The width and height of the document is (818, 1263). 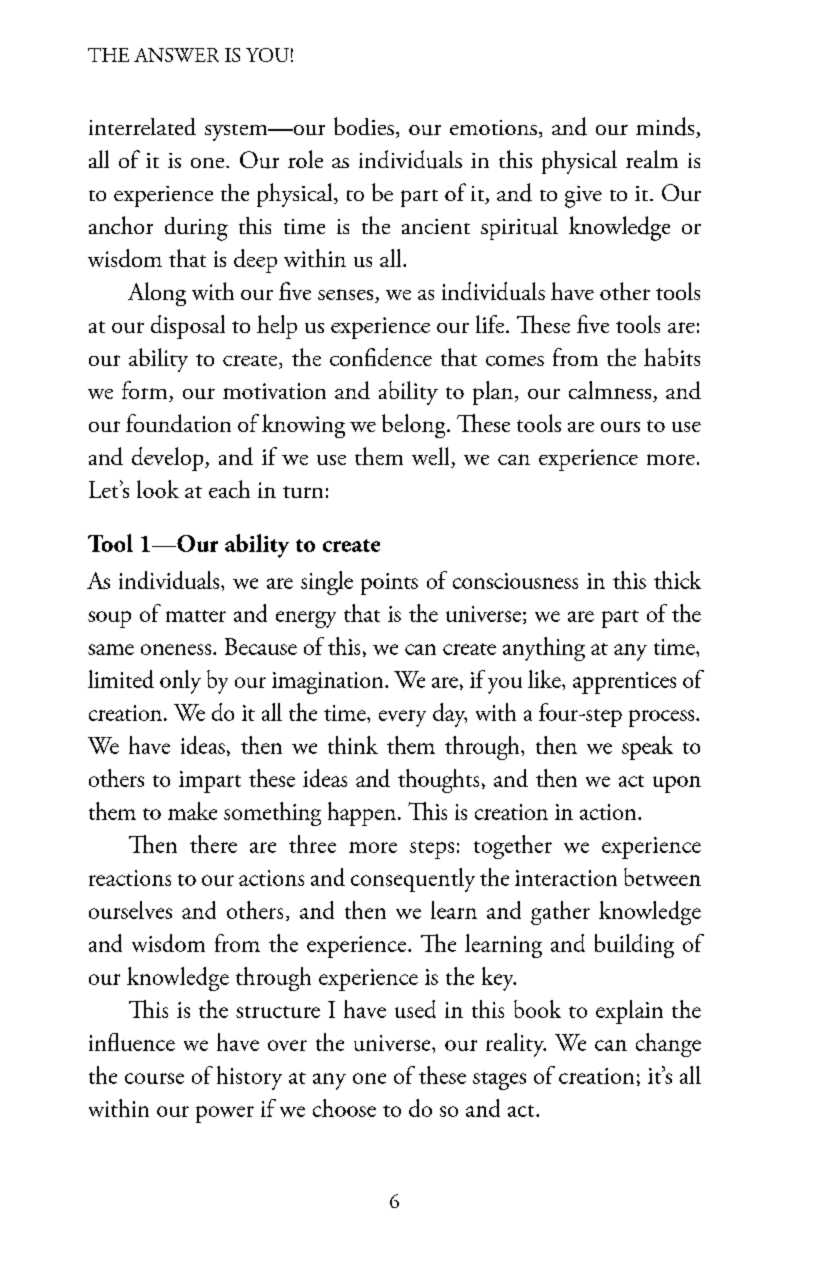 What do you see at coordinates (668, 1045) in the document?
I see `change` at bounding box center [668, 1045].
